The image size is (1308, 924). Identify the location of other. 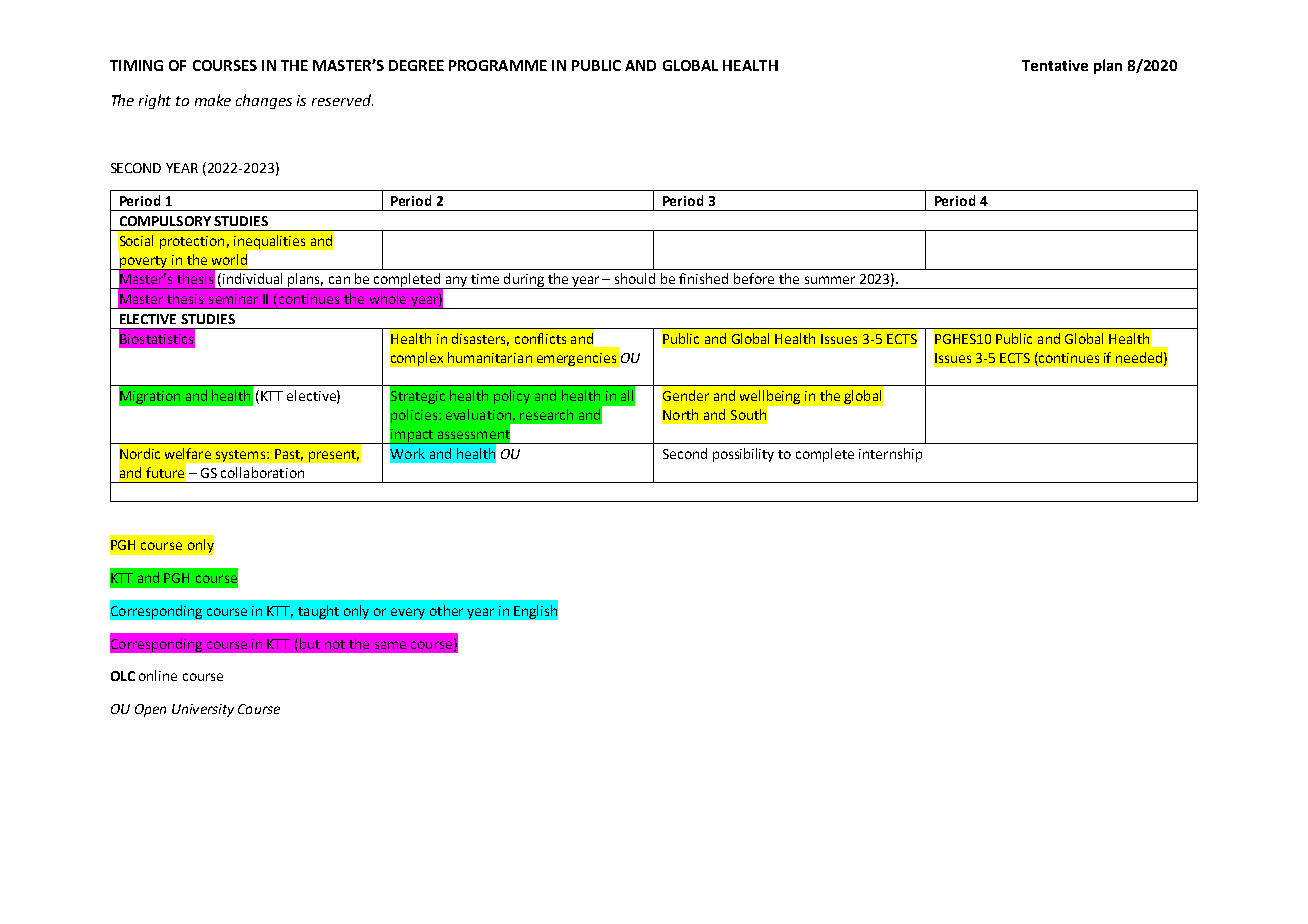
(446, 610).
